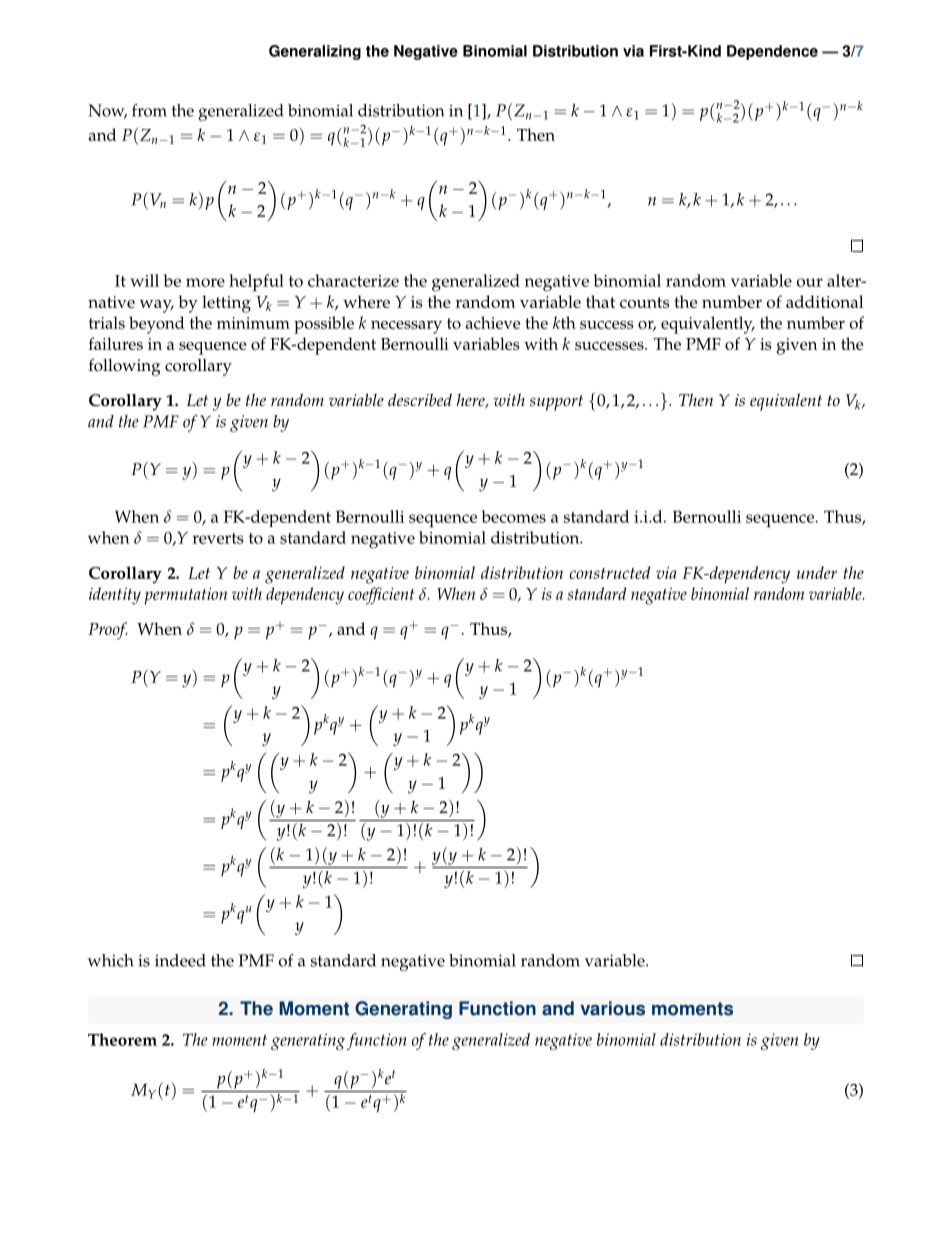 The width and height of the screenshot is (952, 1233). I want to click on becomes, so click(514, 516).
